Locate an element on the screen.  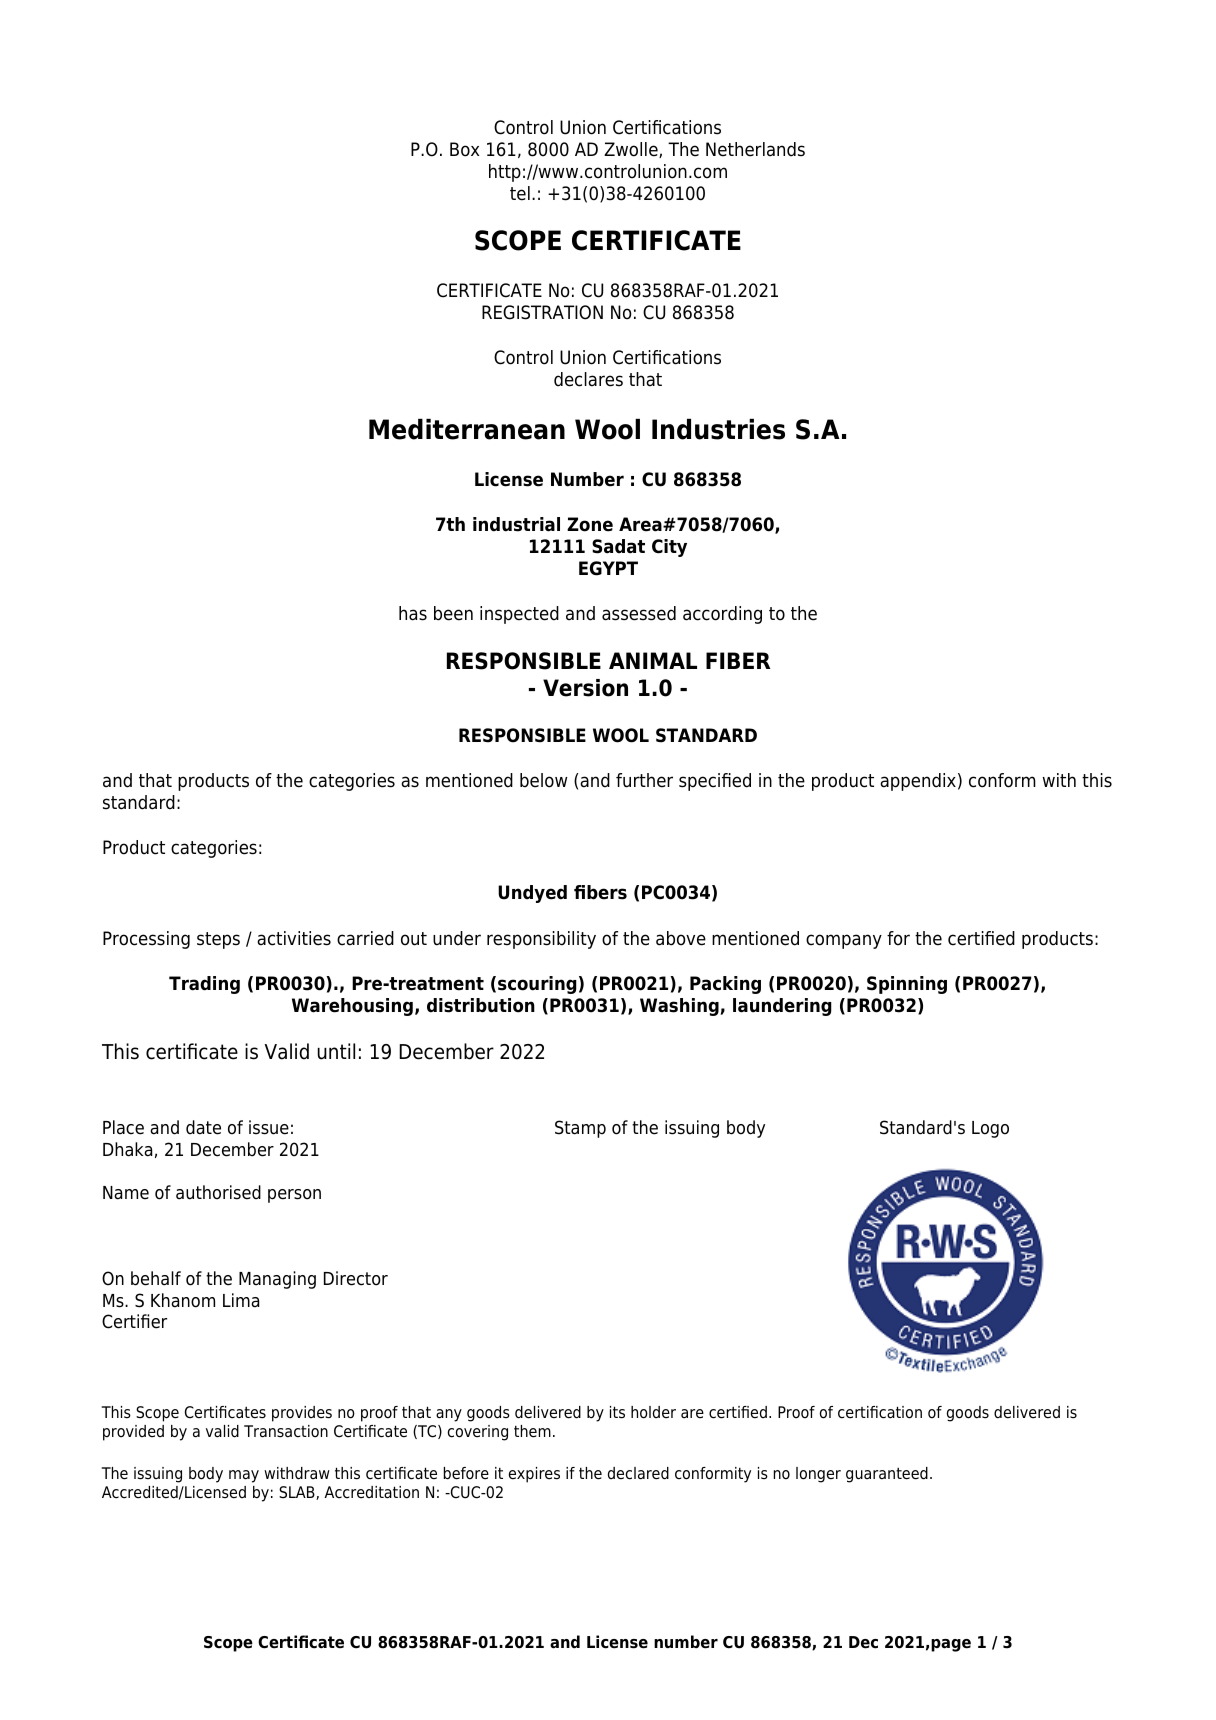
scouring is located at coordinates (537, 985).
